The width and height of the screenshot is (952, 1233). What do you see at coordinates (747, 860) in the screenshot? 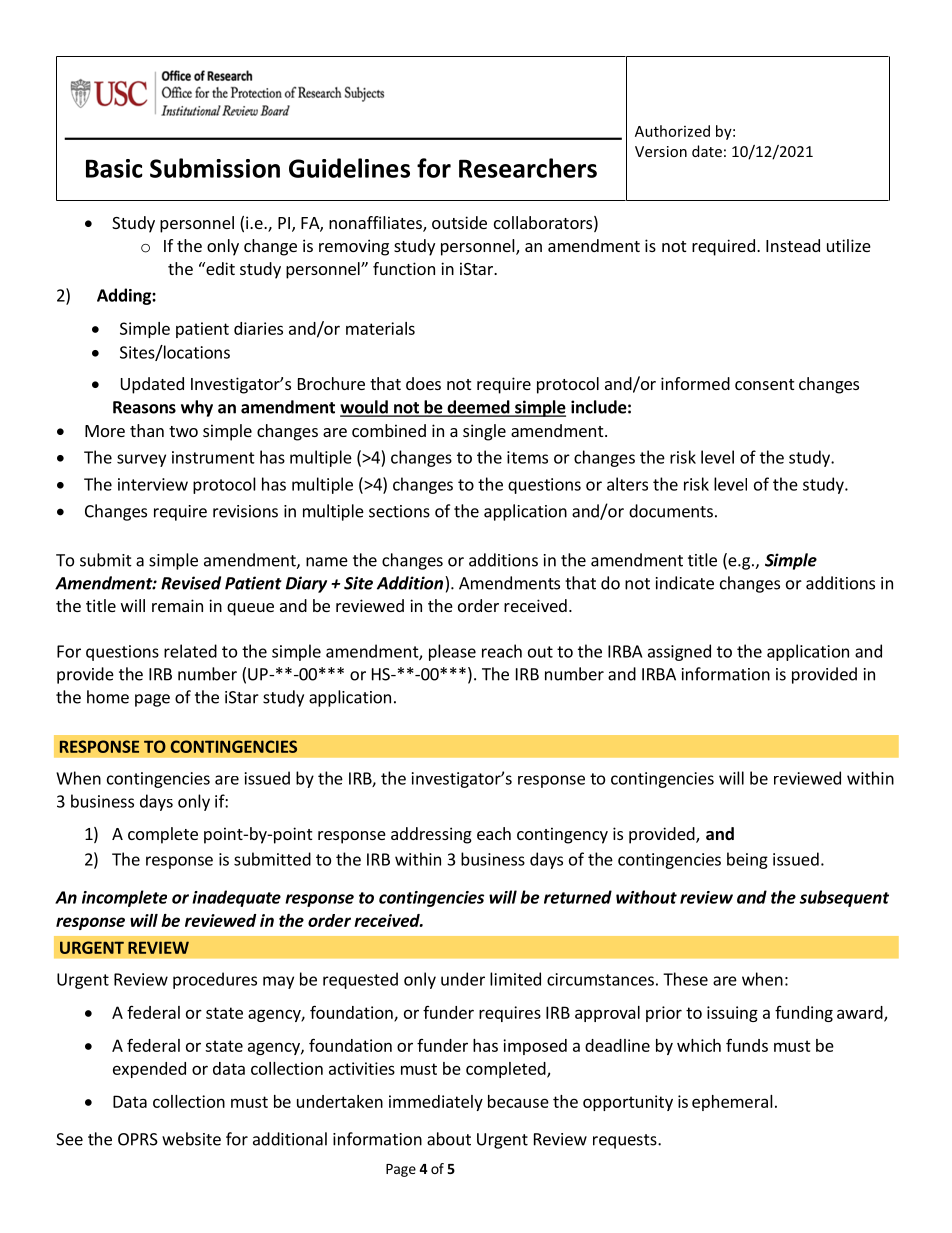
I see `being` at bounding box center [747, 860].
